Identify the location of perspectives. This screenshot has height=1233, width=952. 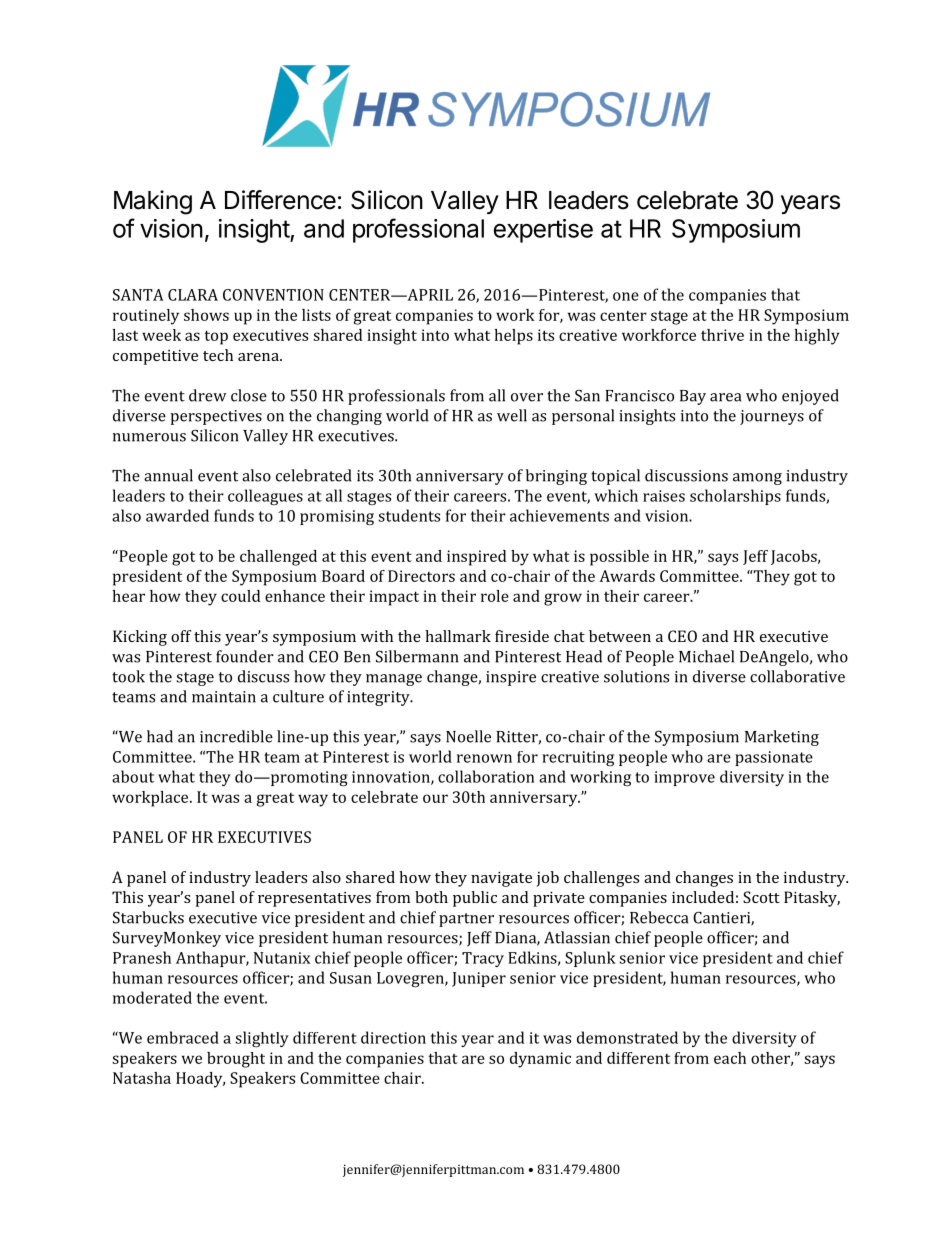
(216, 417).
